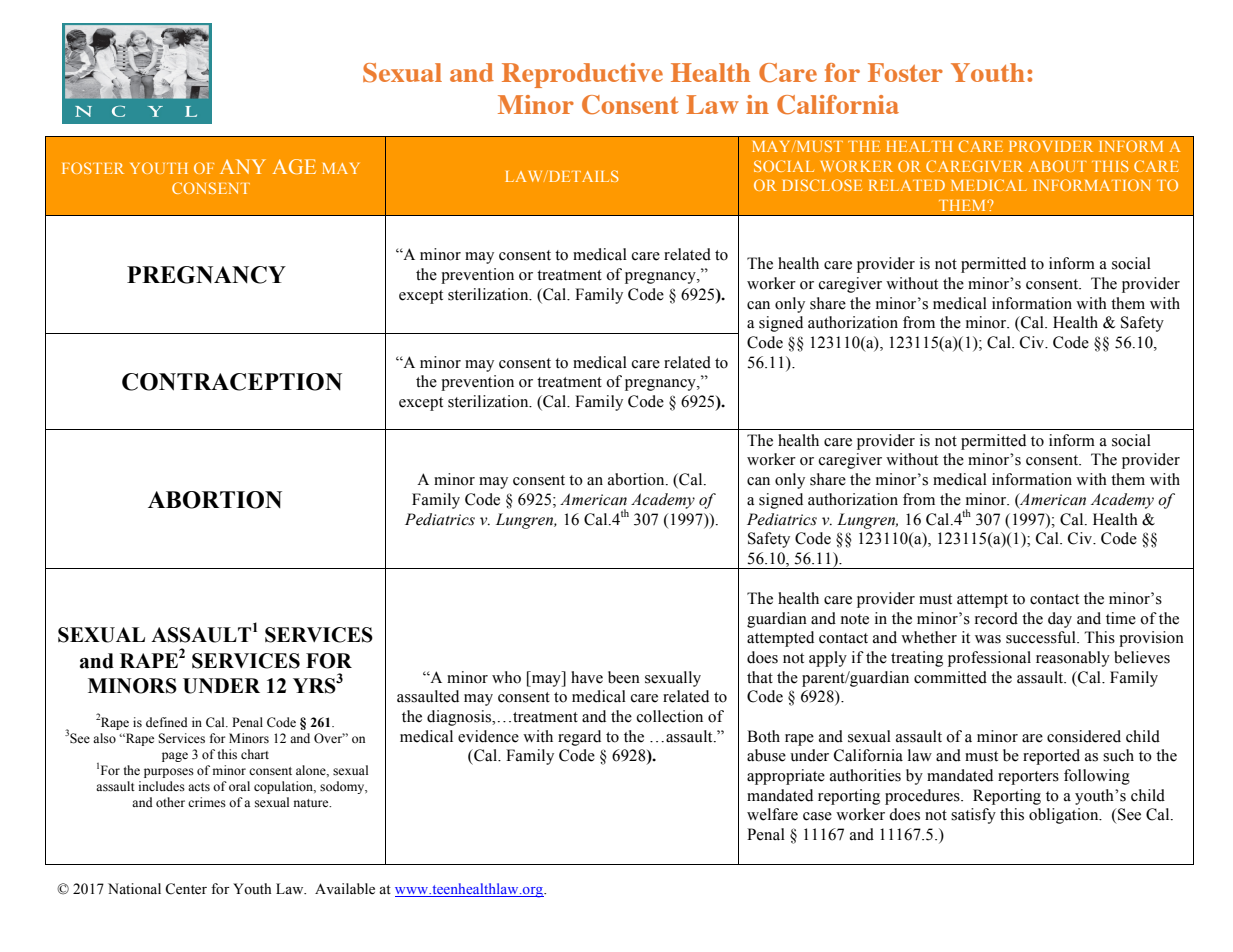 Image resolution: width=1233 pixels, height=952 pixels. I want to click on who, so click(506, 677).
